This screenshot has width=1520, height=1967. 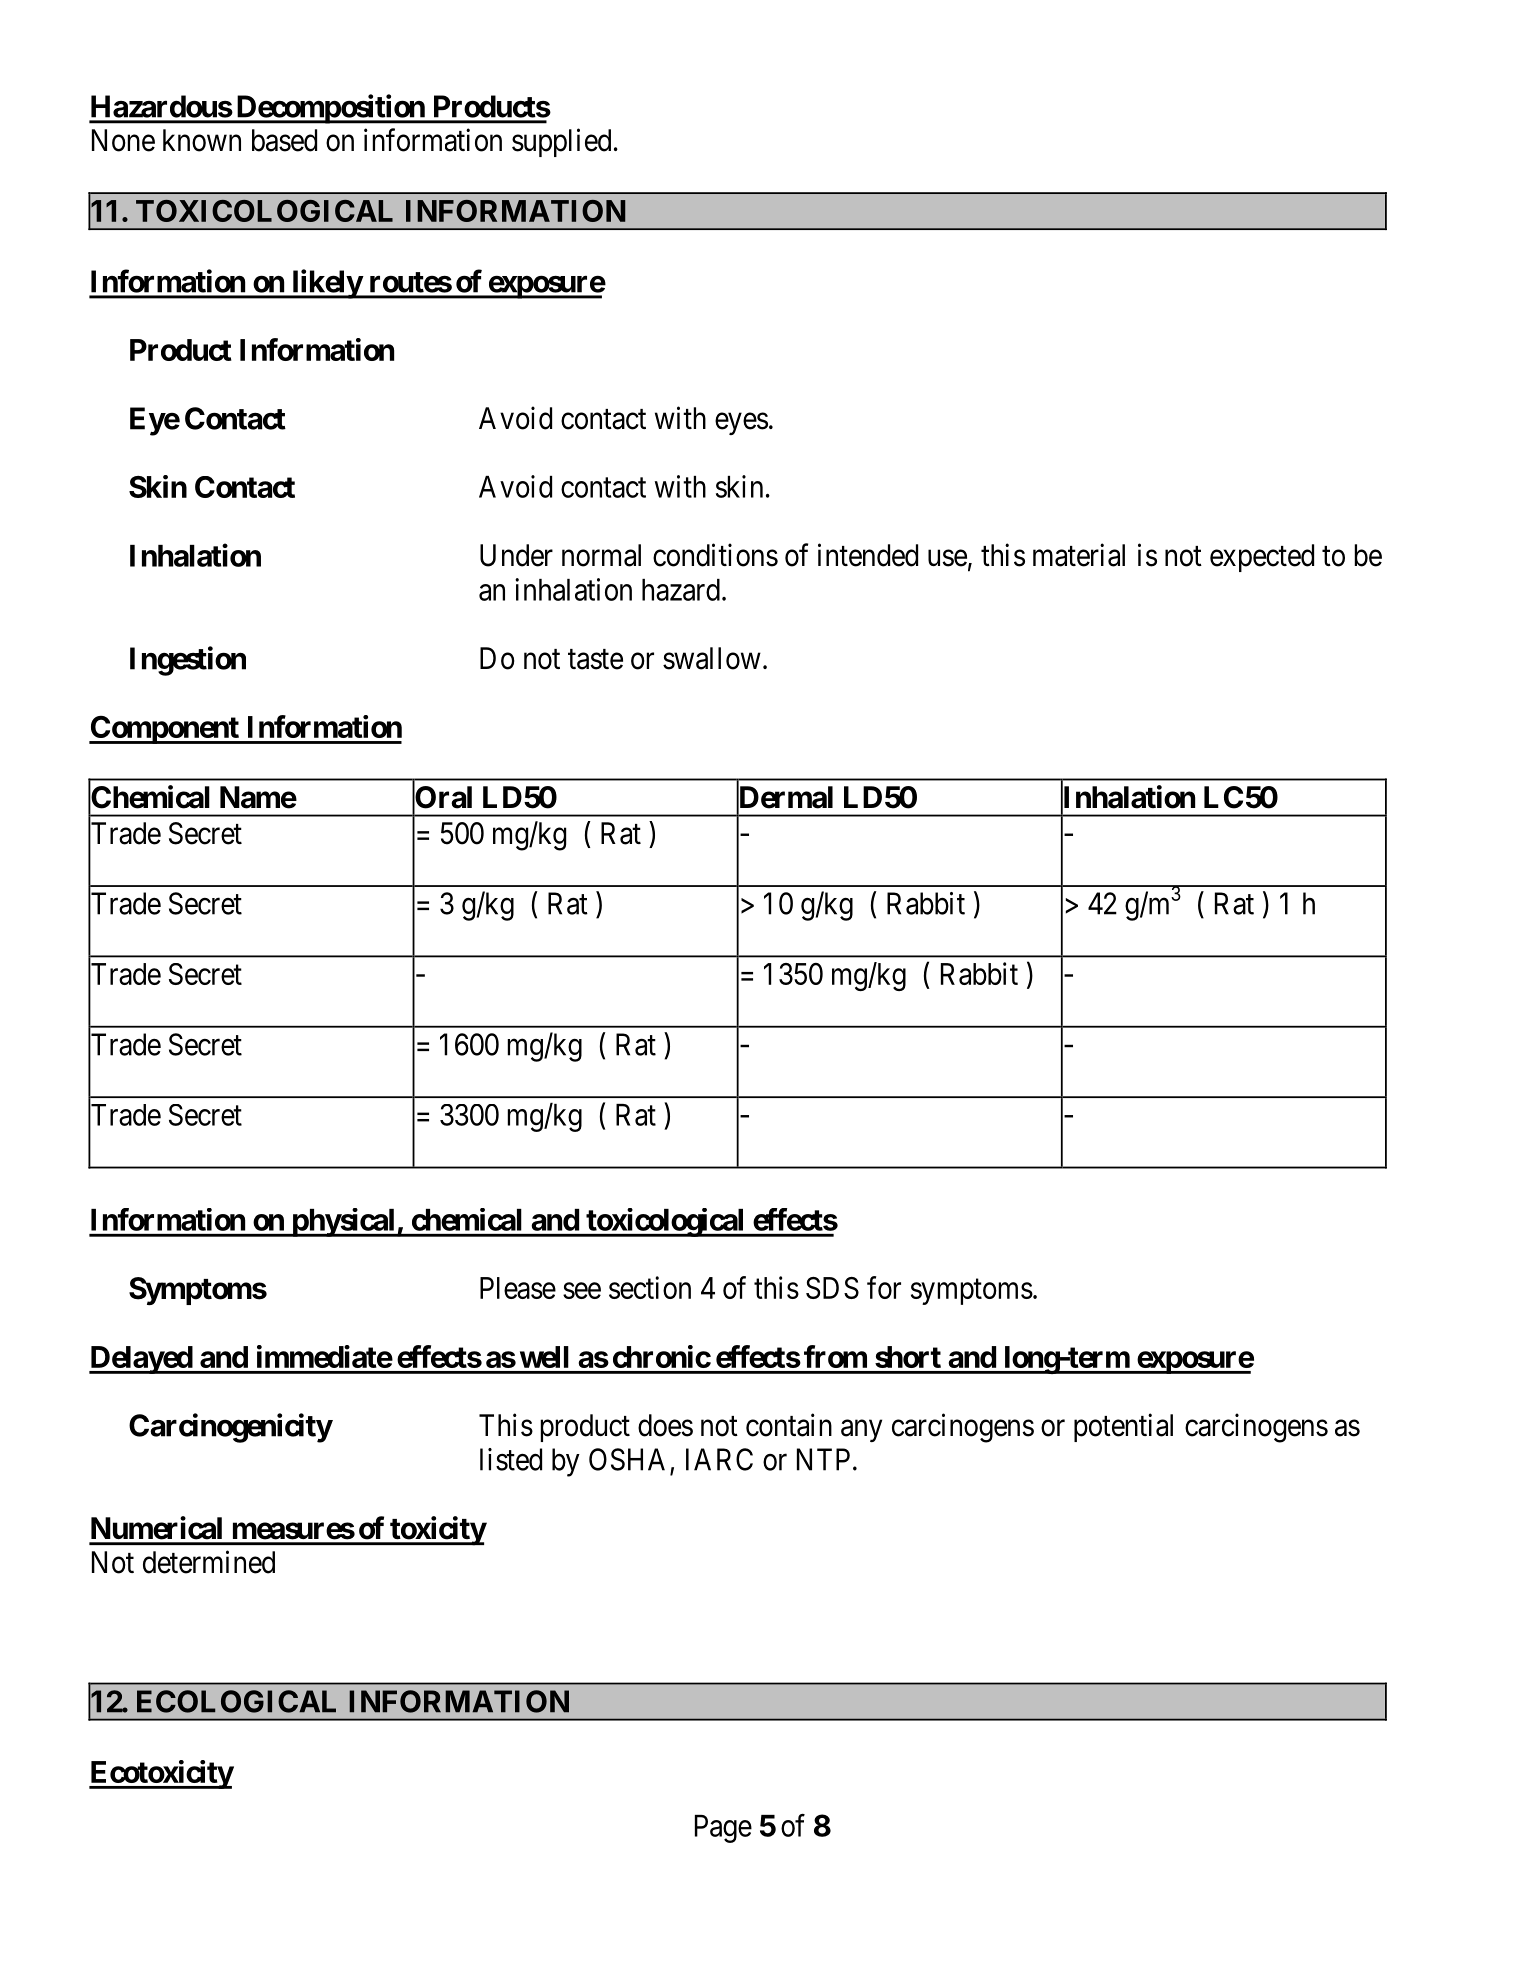 I want to click on expected, so click(x=1262, y=558).
